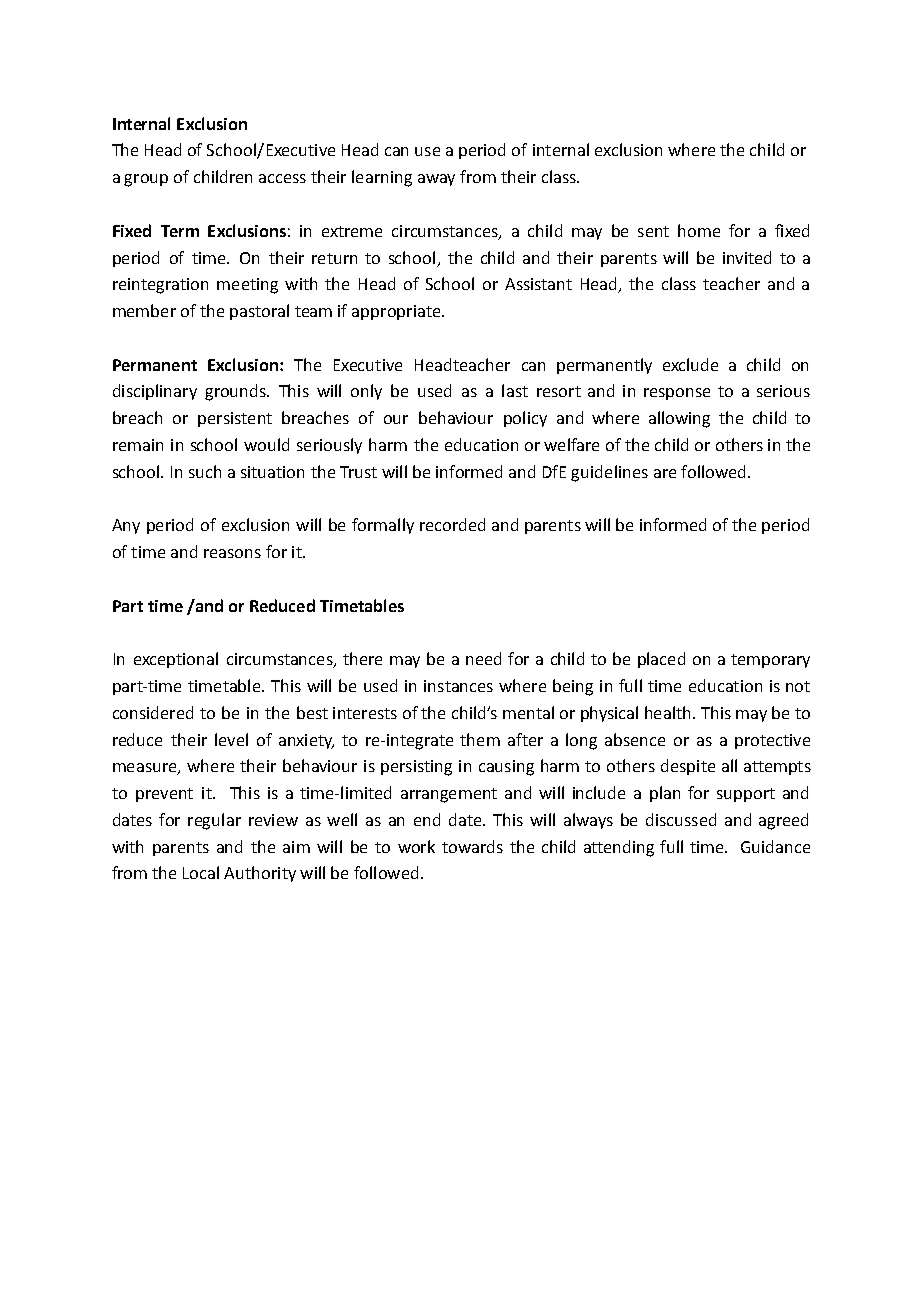 This screenshot has height=1307, width=924. I want to click on home, so click(699, 230).
